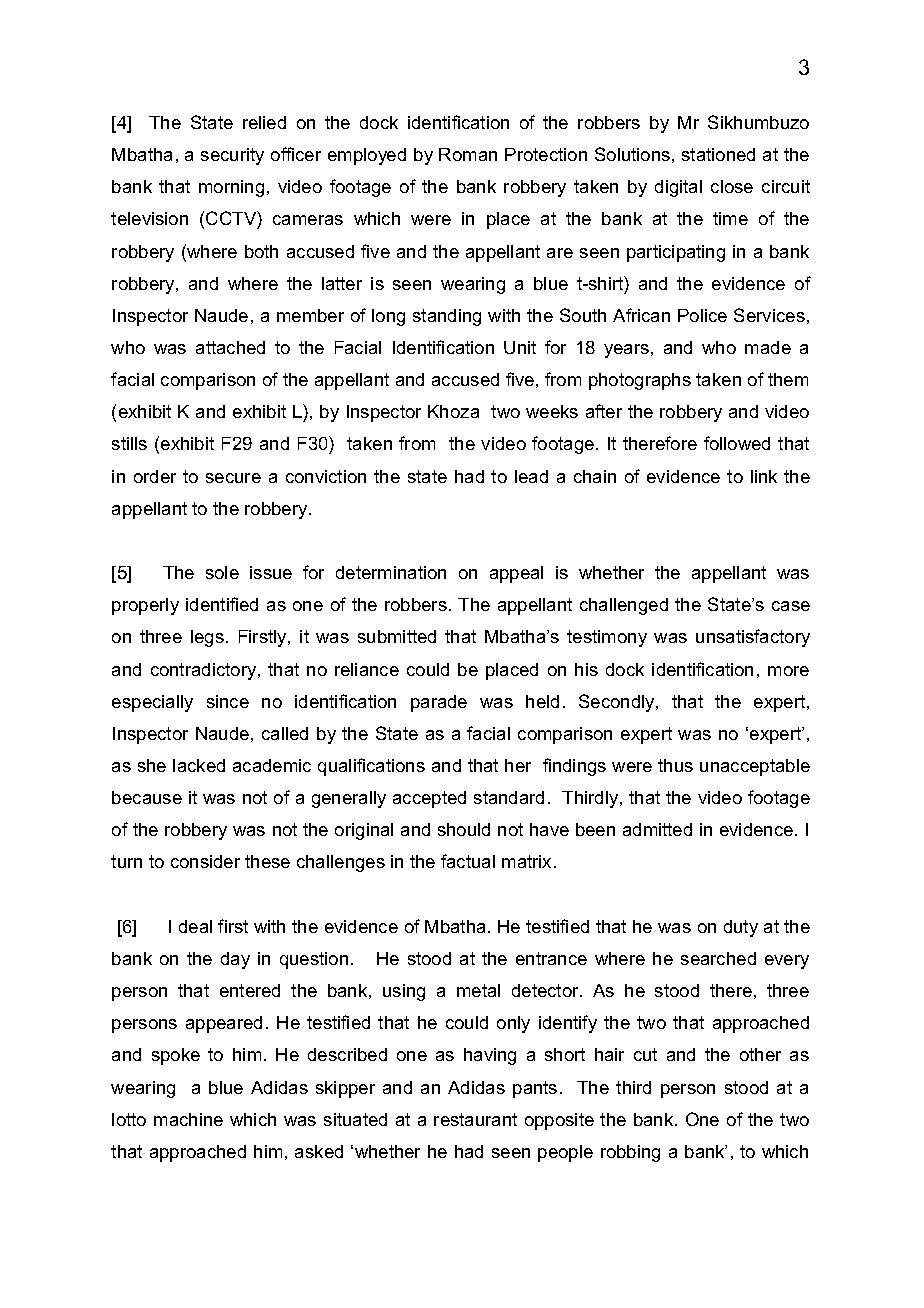  Describe the element at coordinates (675, 765) in the page. I see `thus` at that location.
